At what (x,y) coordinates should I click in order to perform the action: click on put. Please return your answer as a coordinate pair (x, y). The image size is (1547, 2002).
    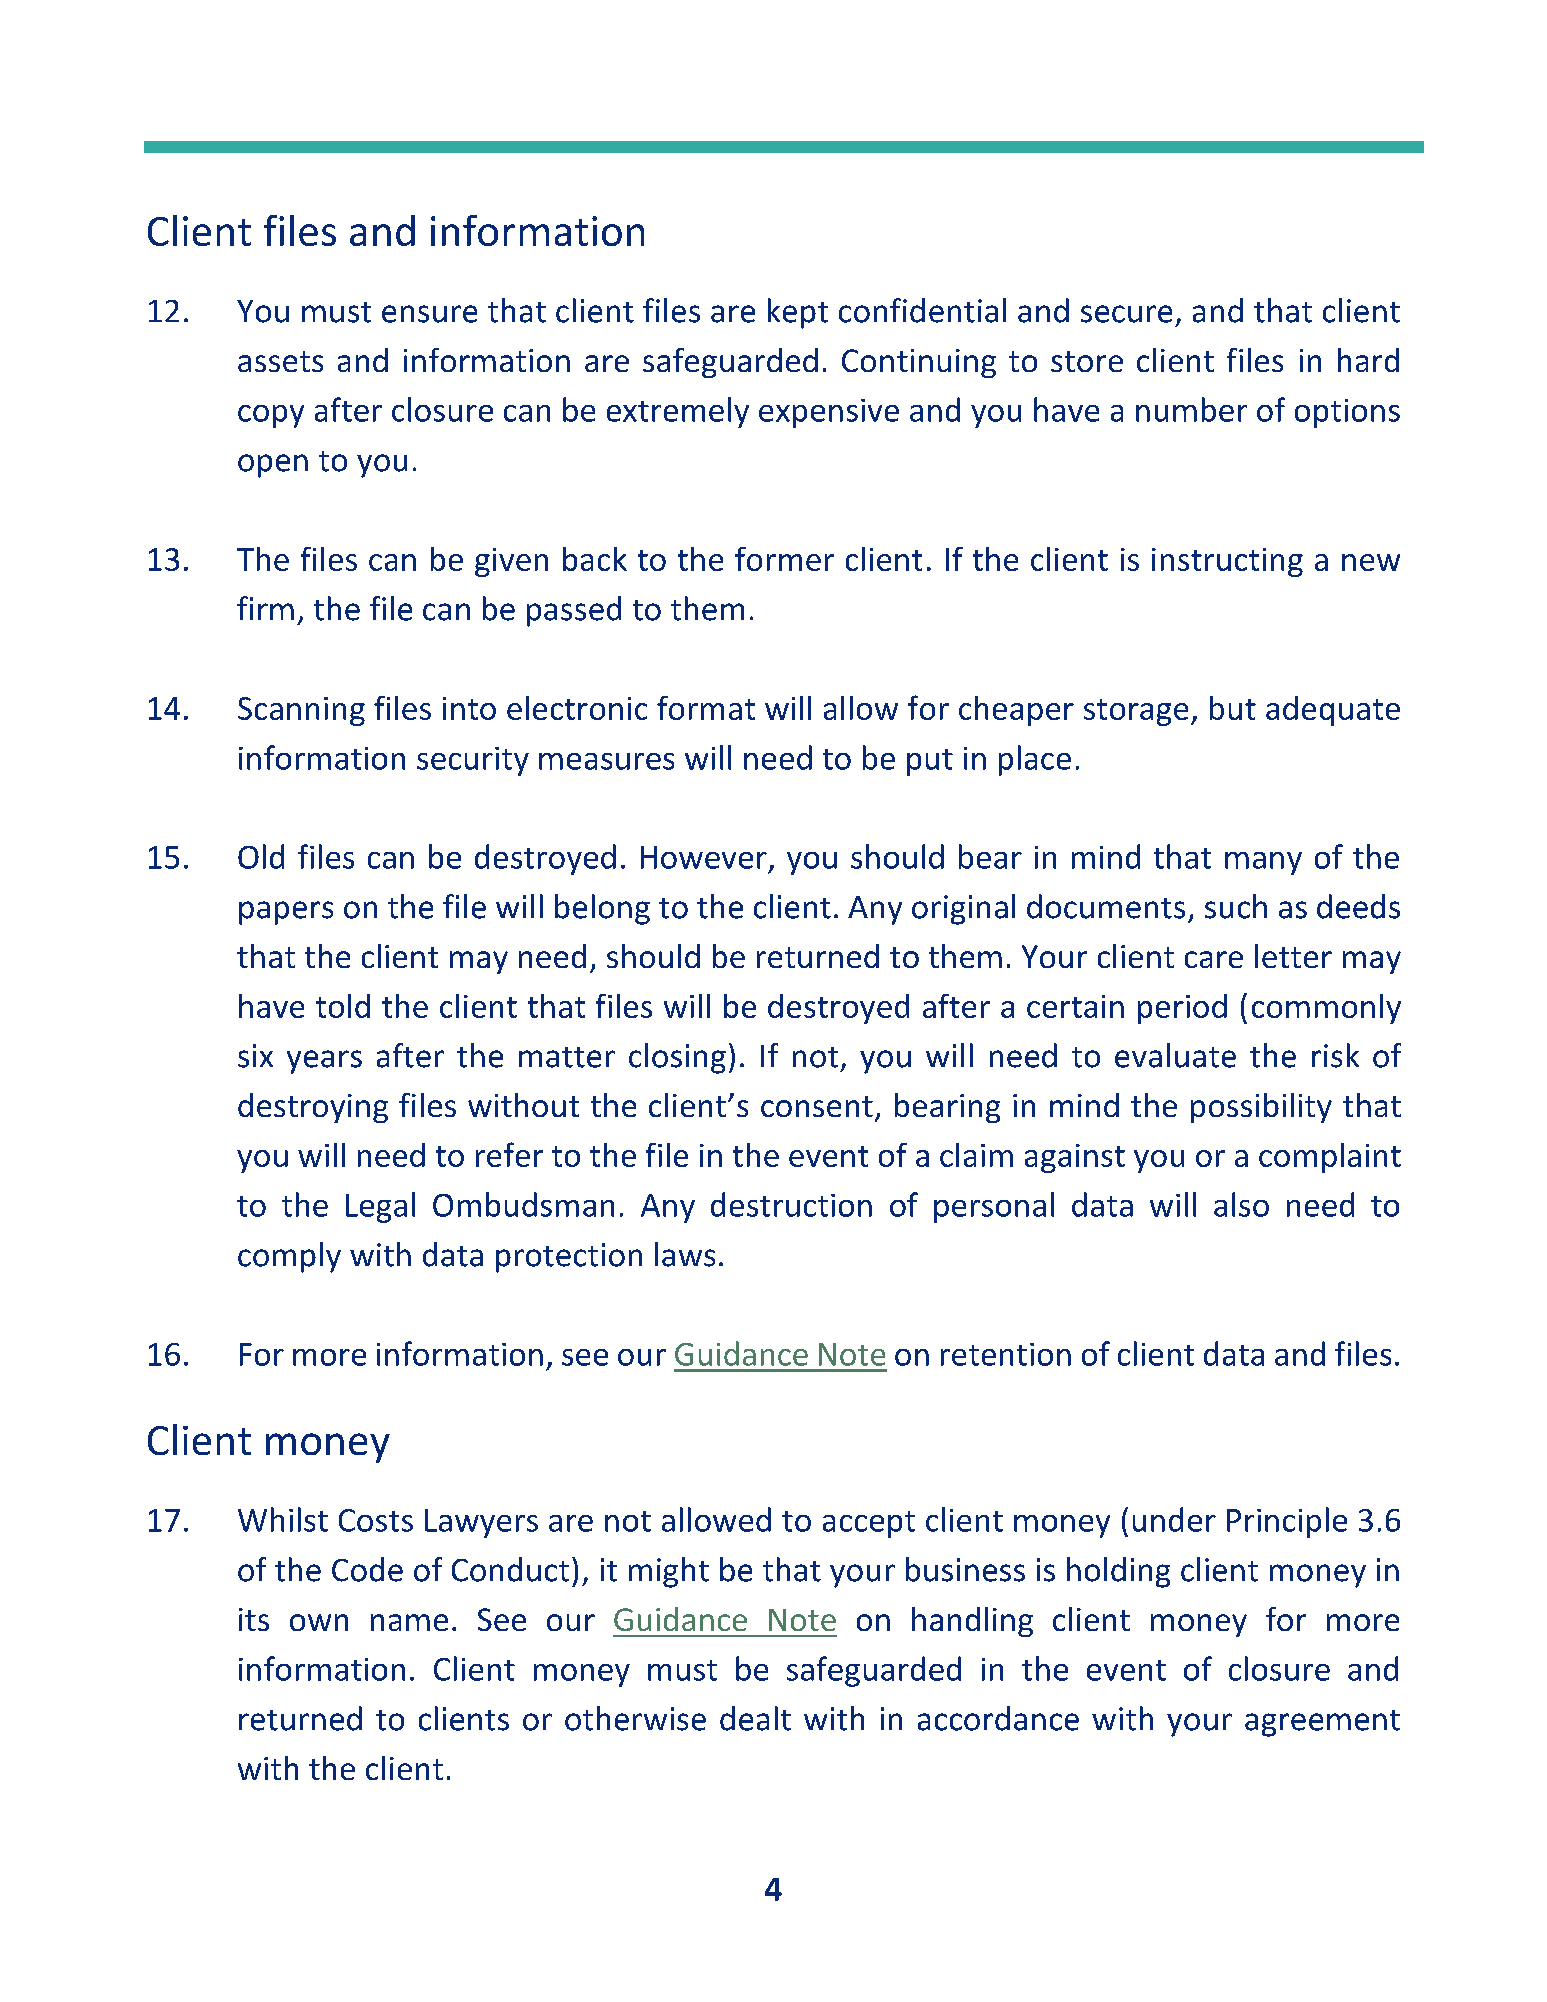
    Looking at the image, I should click on (930, 762).
